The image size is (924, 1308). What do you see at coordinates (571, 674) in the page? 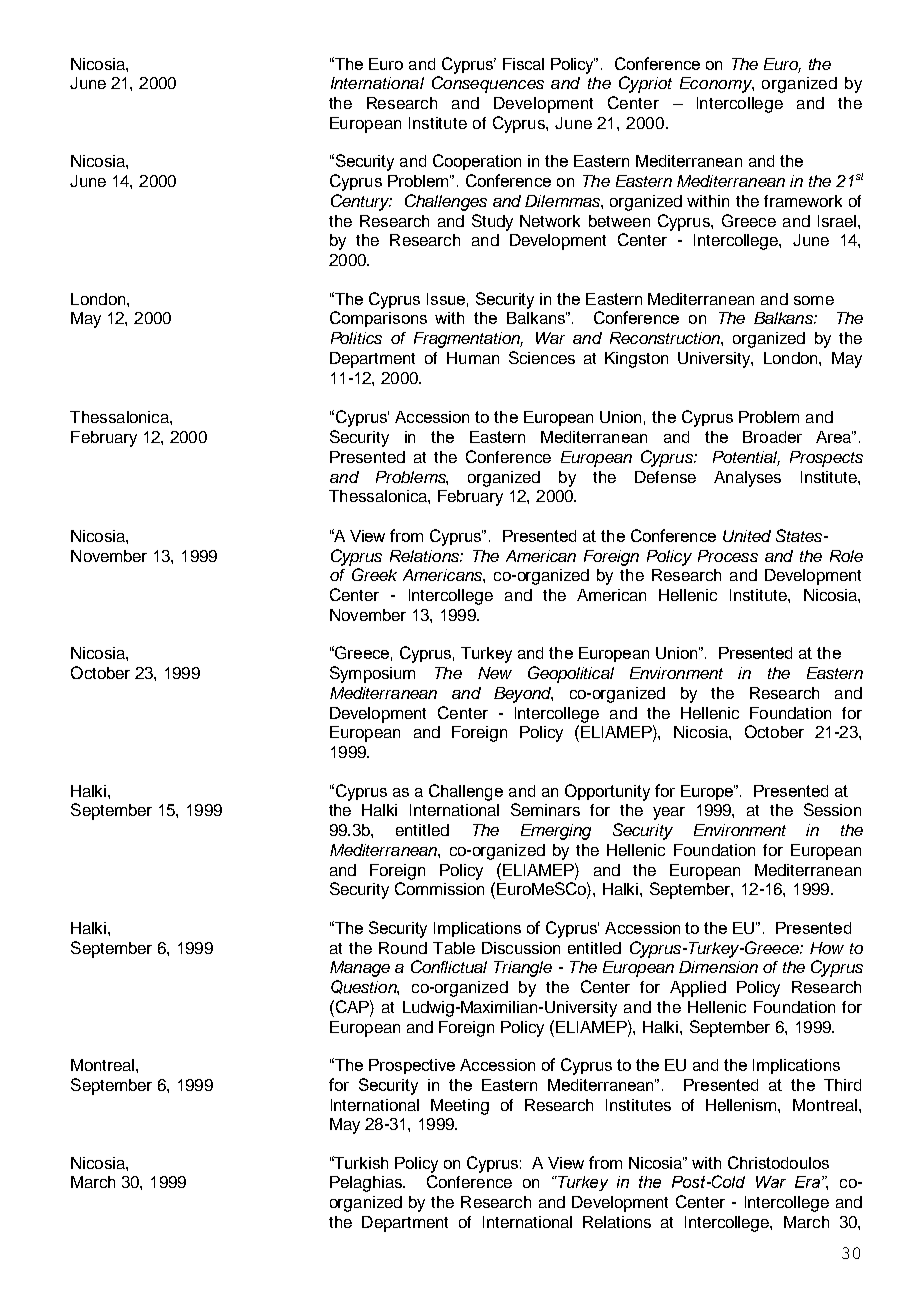
I see `Geopolitical` at bounding box center [571, 674].
